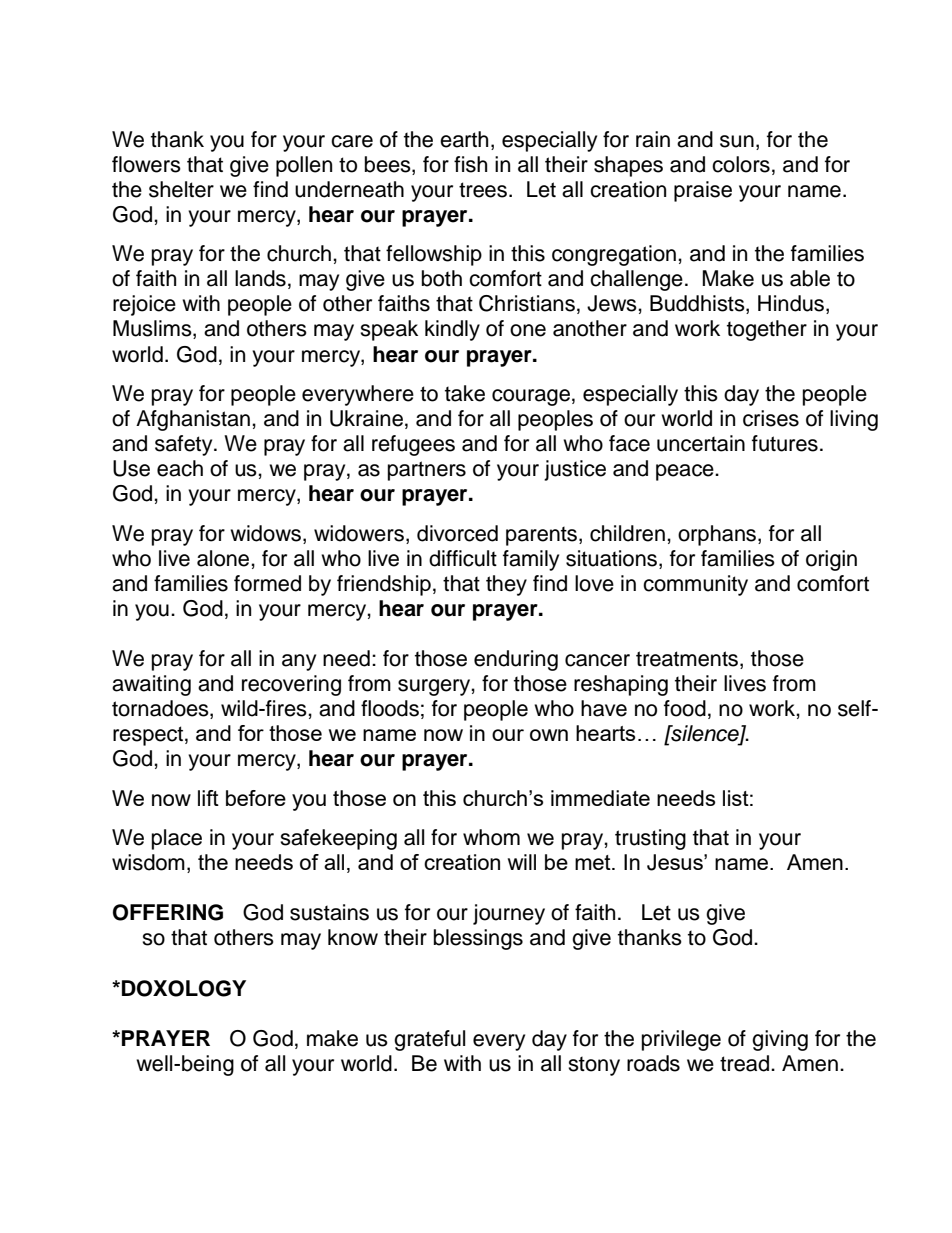 The height and width of the screenshot is (1233, 952). I want to click on community, so click(695, 585).
